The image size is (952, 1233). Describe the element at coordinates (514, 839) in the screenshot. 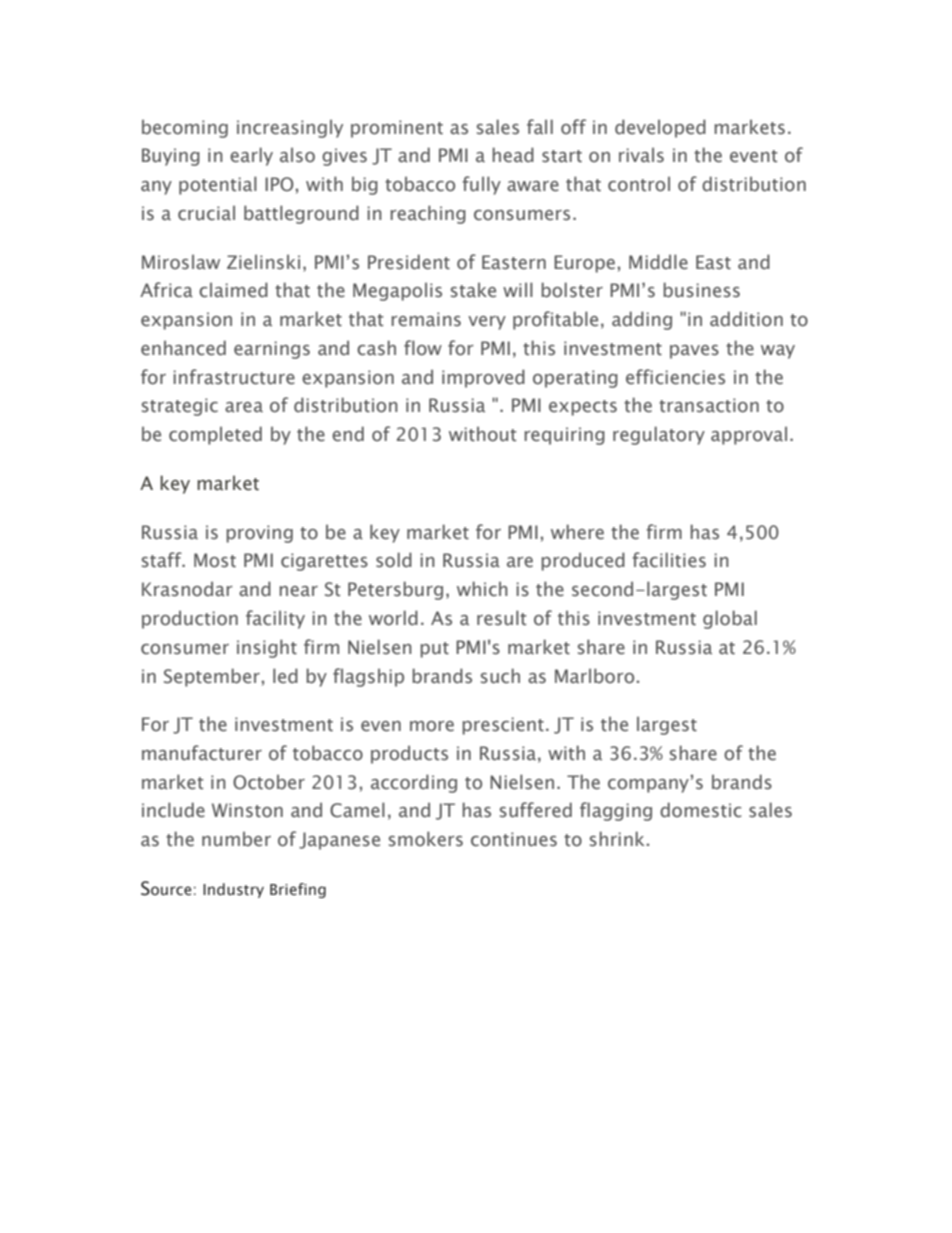

I see `continues` at that location.
